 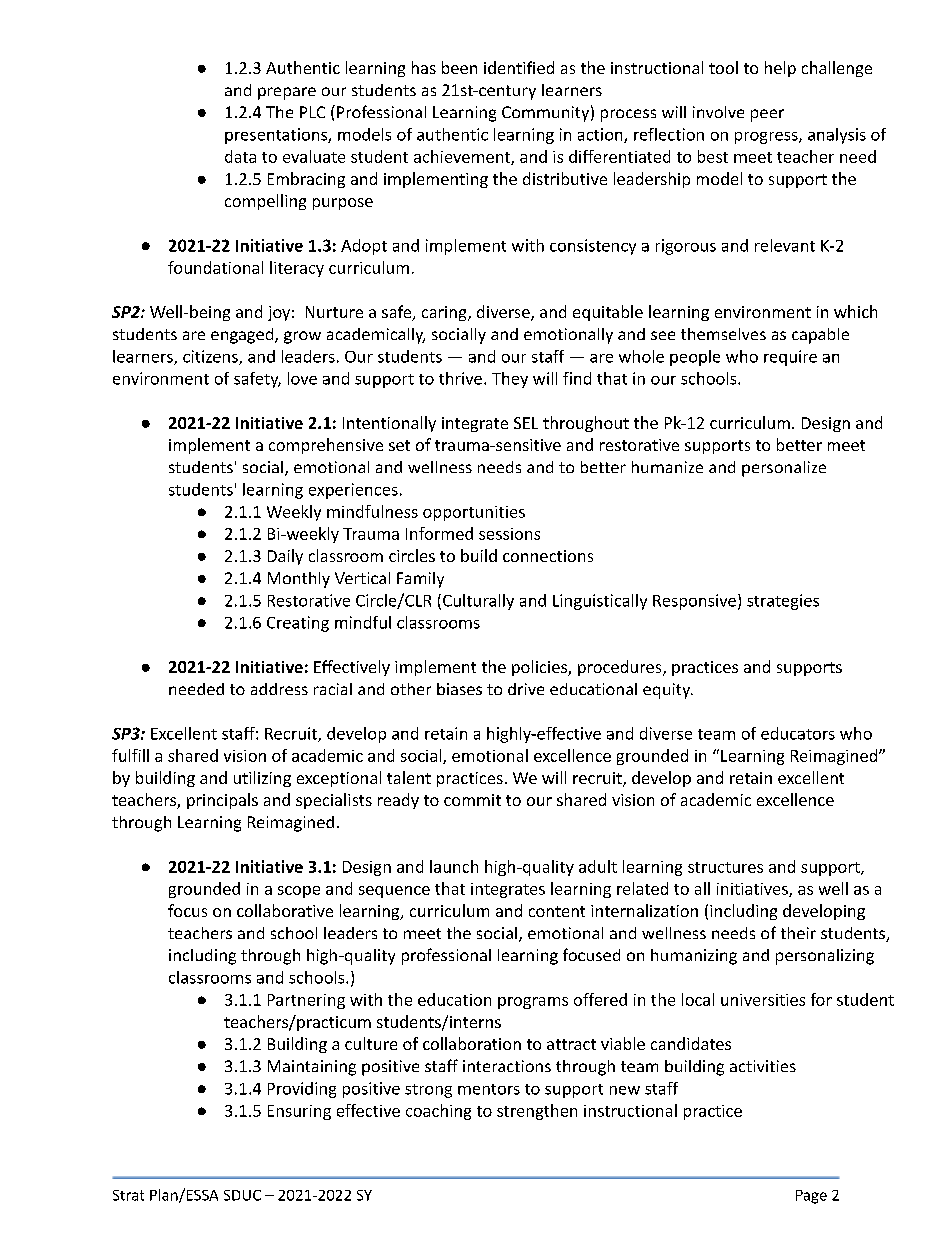 What do you see at coordinates (242, 1195) in the image?
I see `SDUC` at bounding box center [242, 1195].
